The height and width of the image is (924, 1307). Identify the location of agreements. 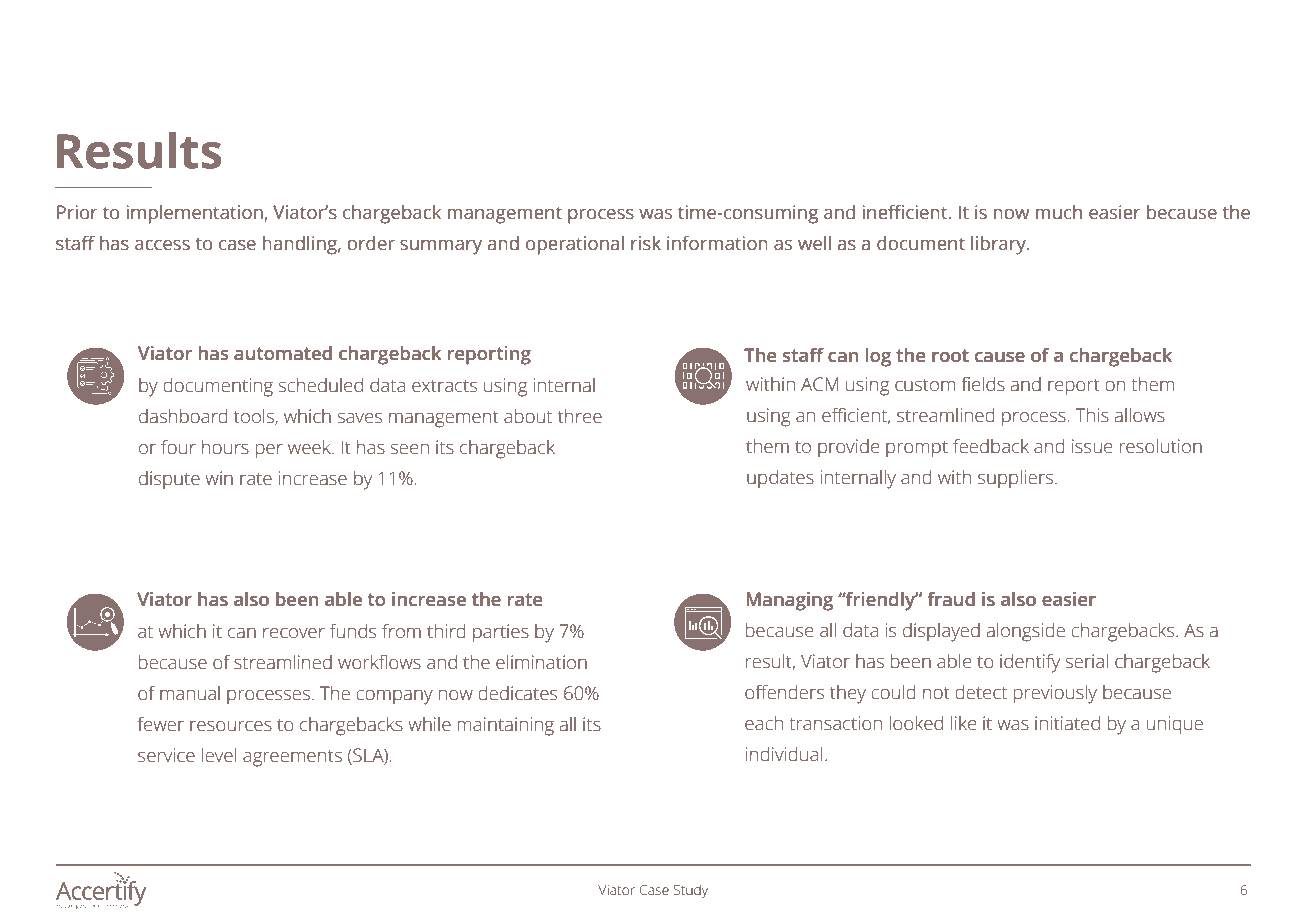
(292, 758).
